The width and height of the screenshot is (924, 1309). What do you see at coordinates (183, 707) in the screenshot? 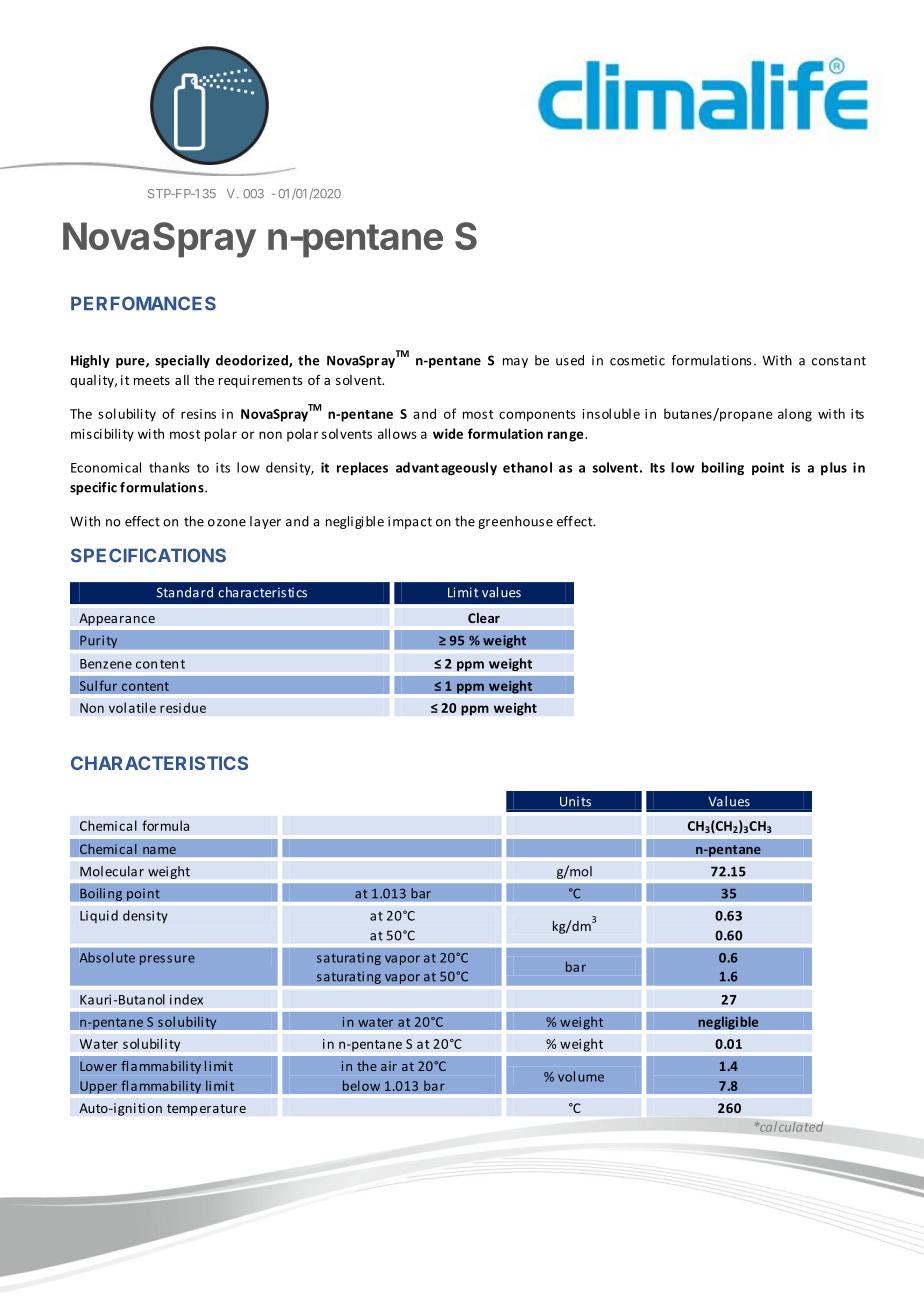
I see `residue` at bounding box center [183, 707].
